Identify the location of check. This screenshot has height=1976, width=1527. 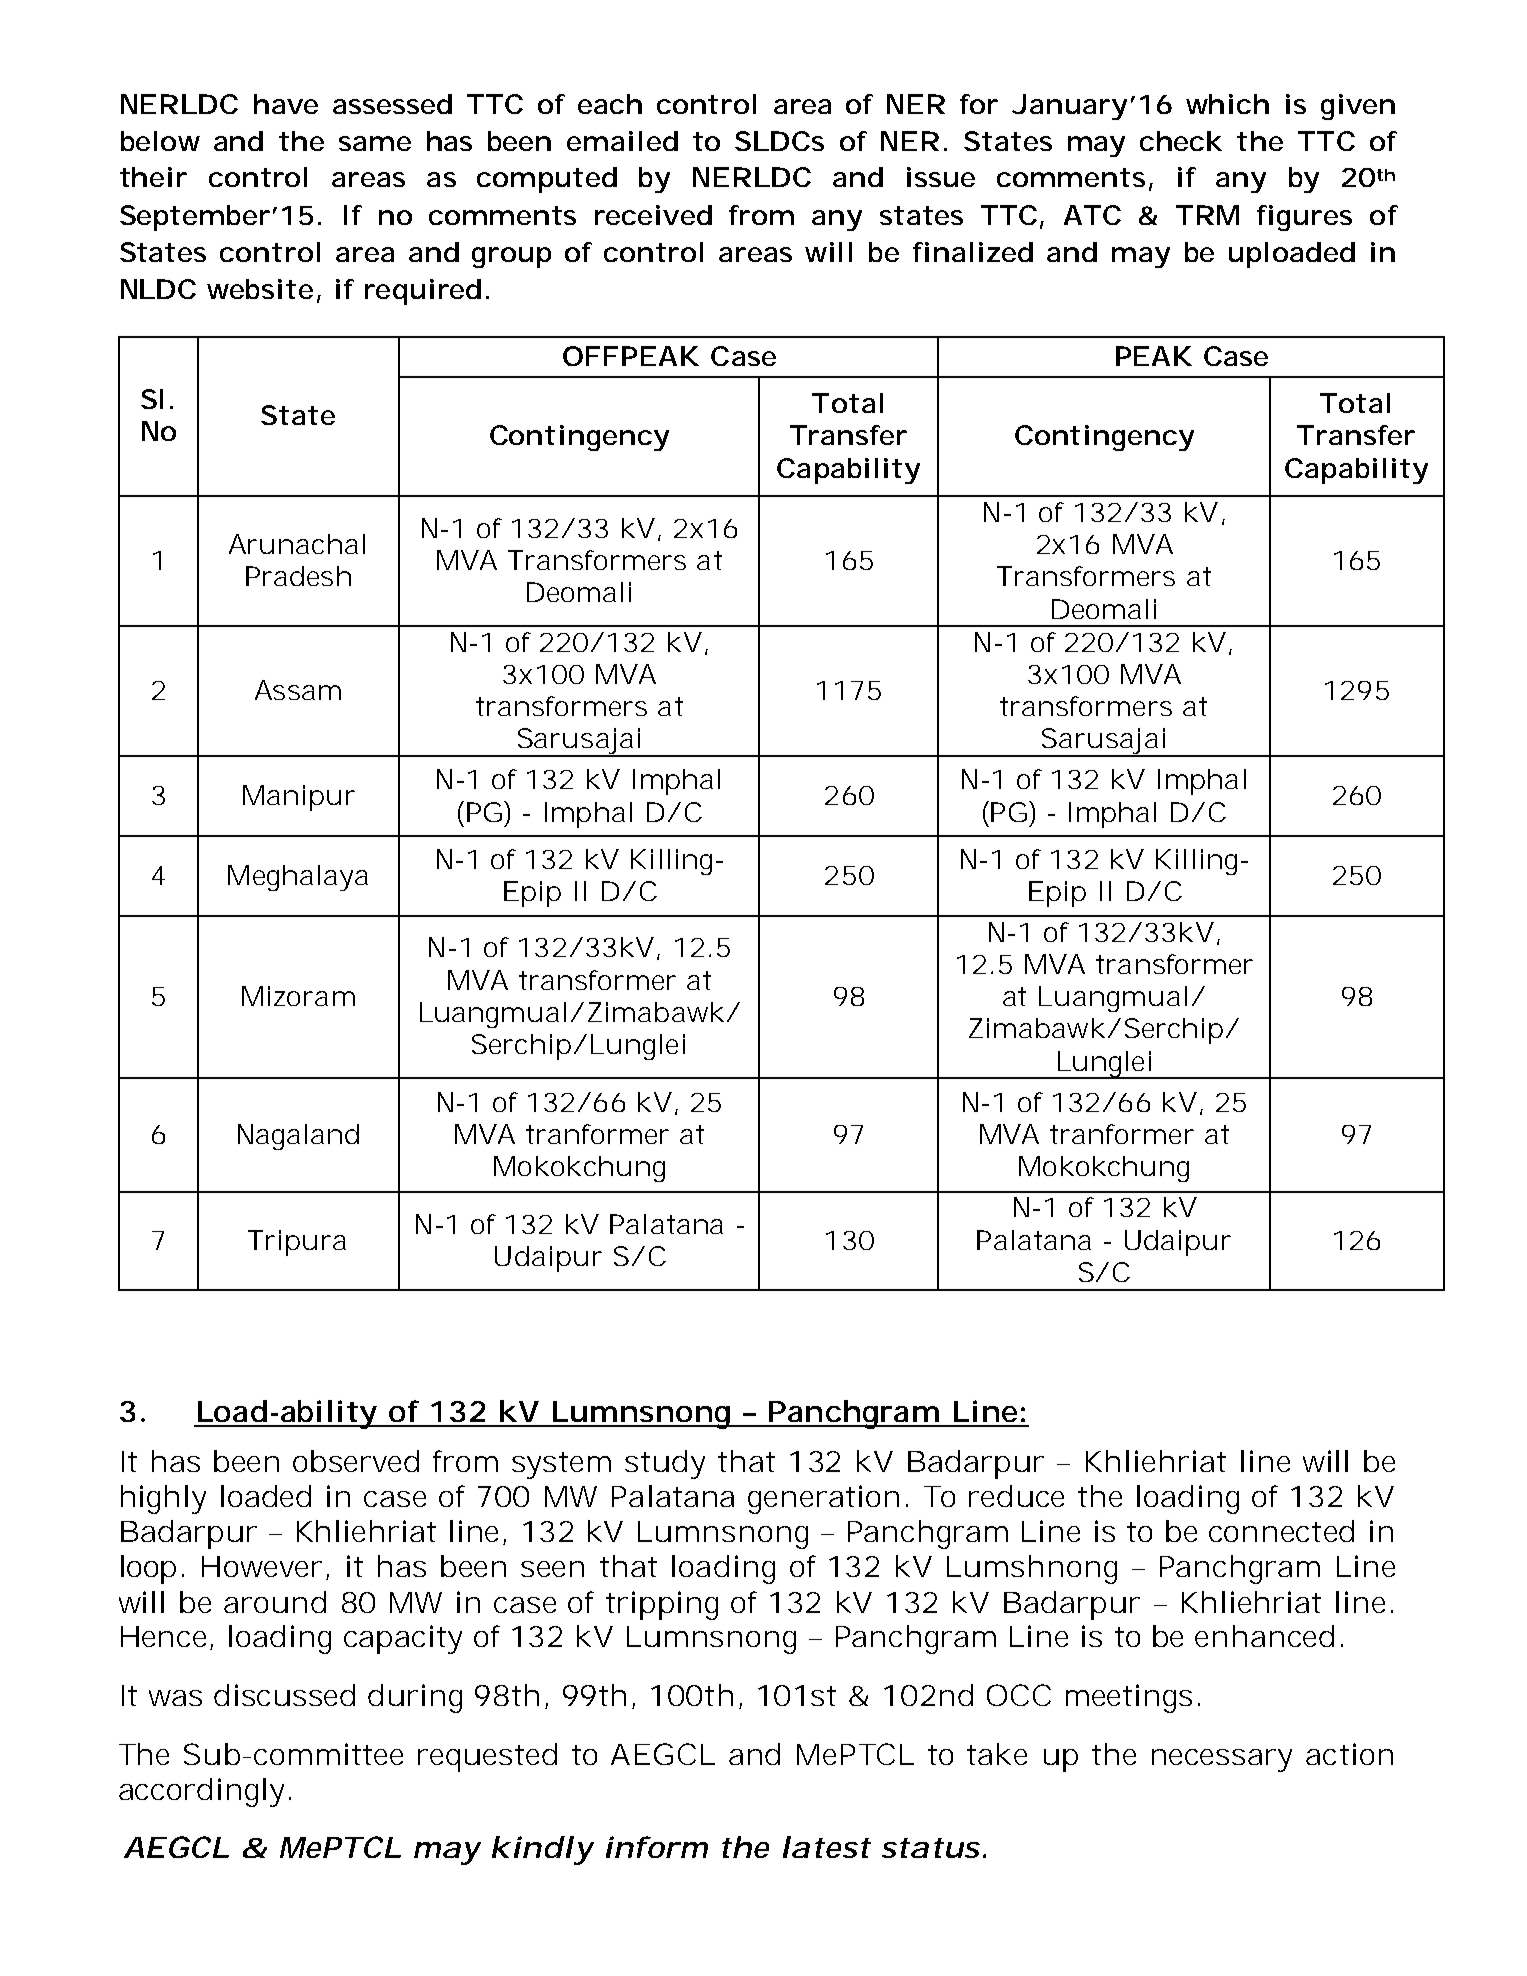
(1181, 141).
